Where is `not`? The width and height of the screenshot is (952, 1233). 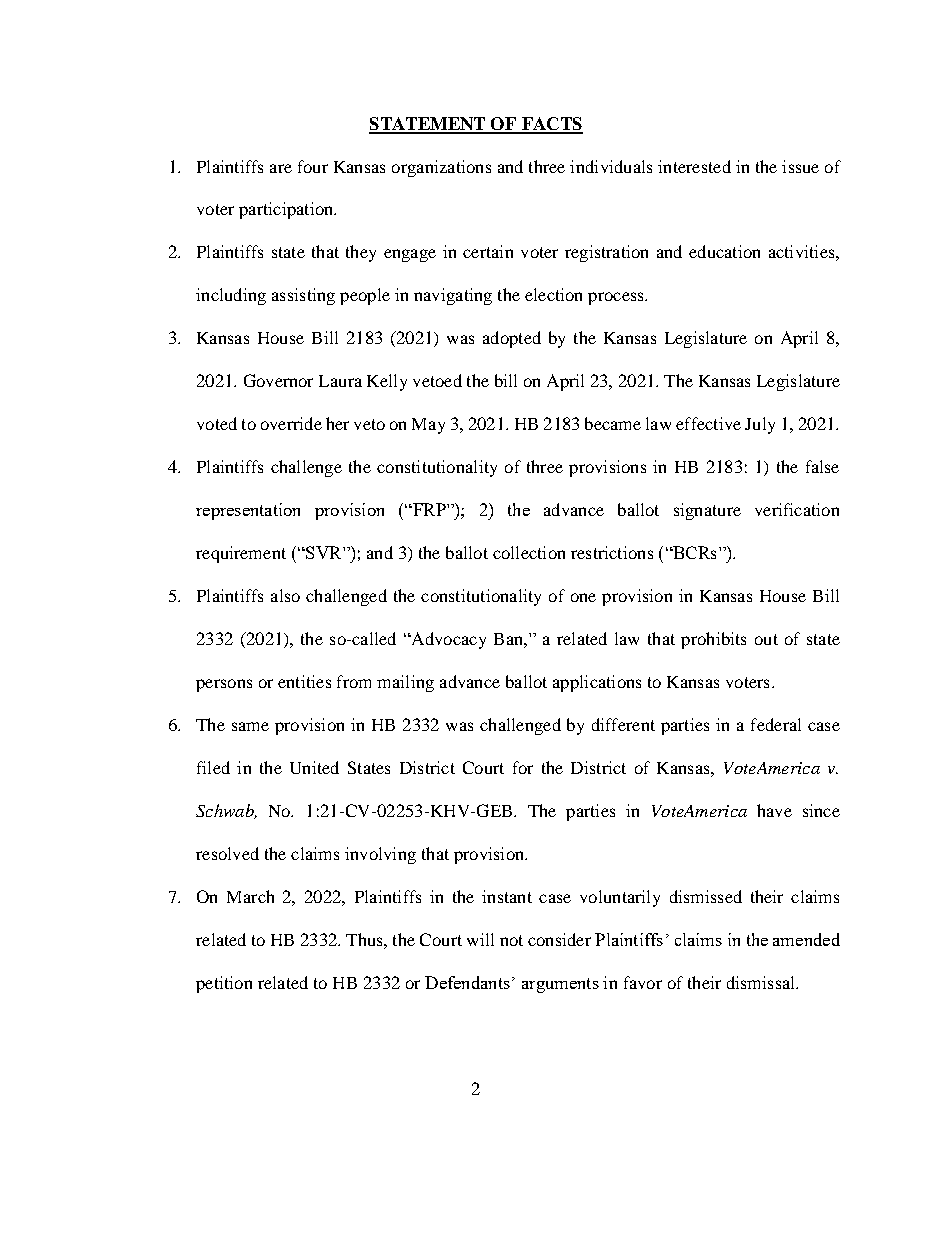 not is located at coordinates (511, 940).
